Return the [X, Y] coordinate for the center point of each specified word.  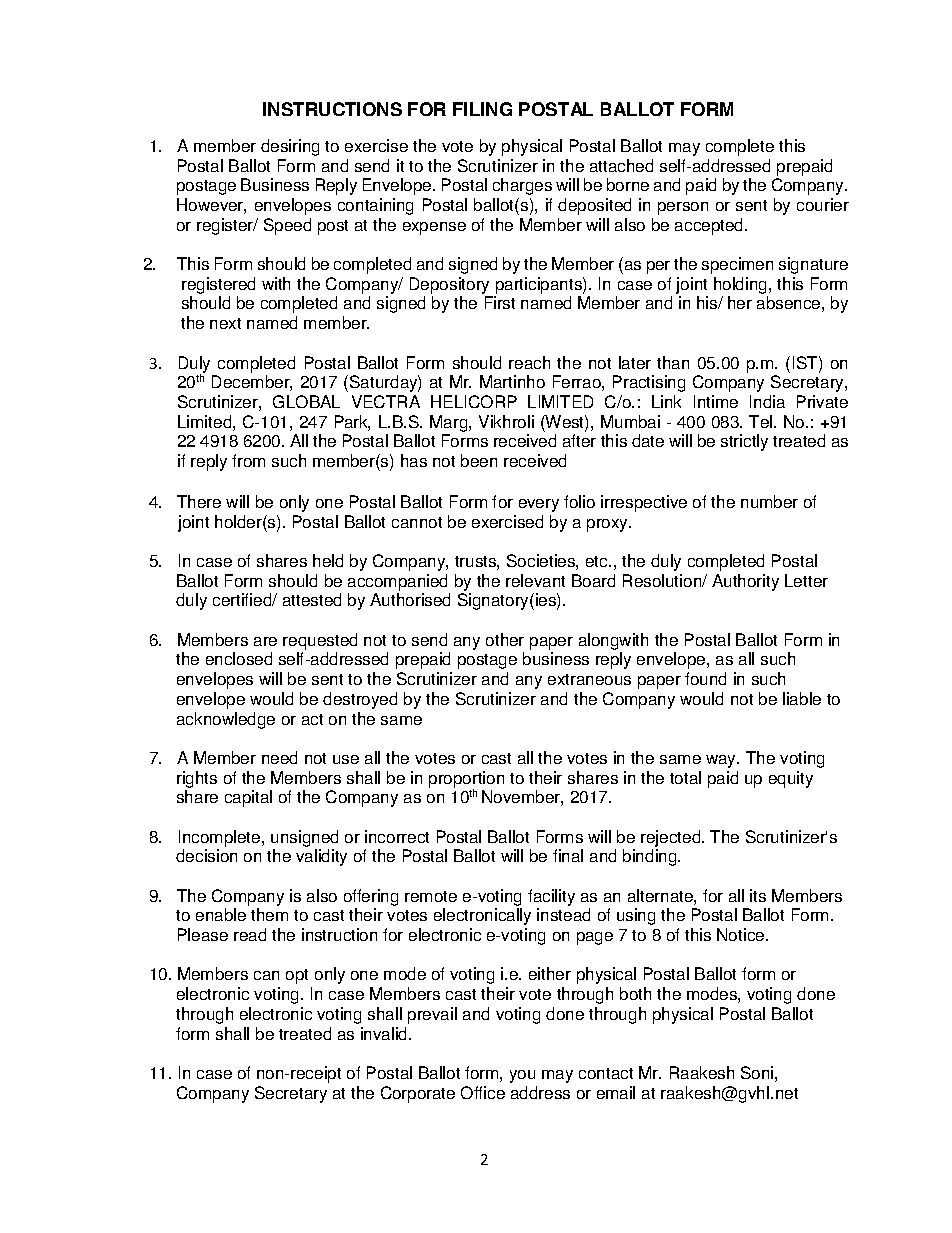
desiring [290, 147]
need [279, 757]
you [522, 1076]
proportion [466, 780]
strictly [744, 442]
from [248, 460]
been [479, 460]
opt [297, 976]
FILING [482, 109]
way [722, 761]
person [683, 208]
